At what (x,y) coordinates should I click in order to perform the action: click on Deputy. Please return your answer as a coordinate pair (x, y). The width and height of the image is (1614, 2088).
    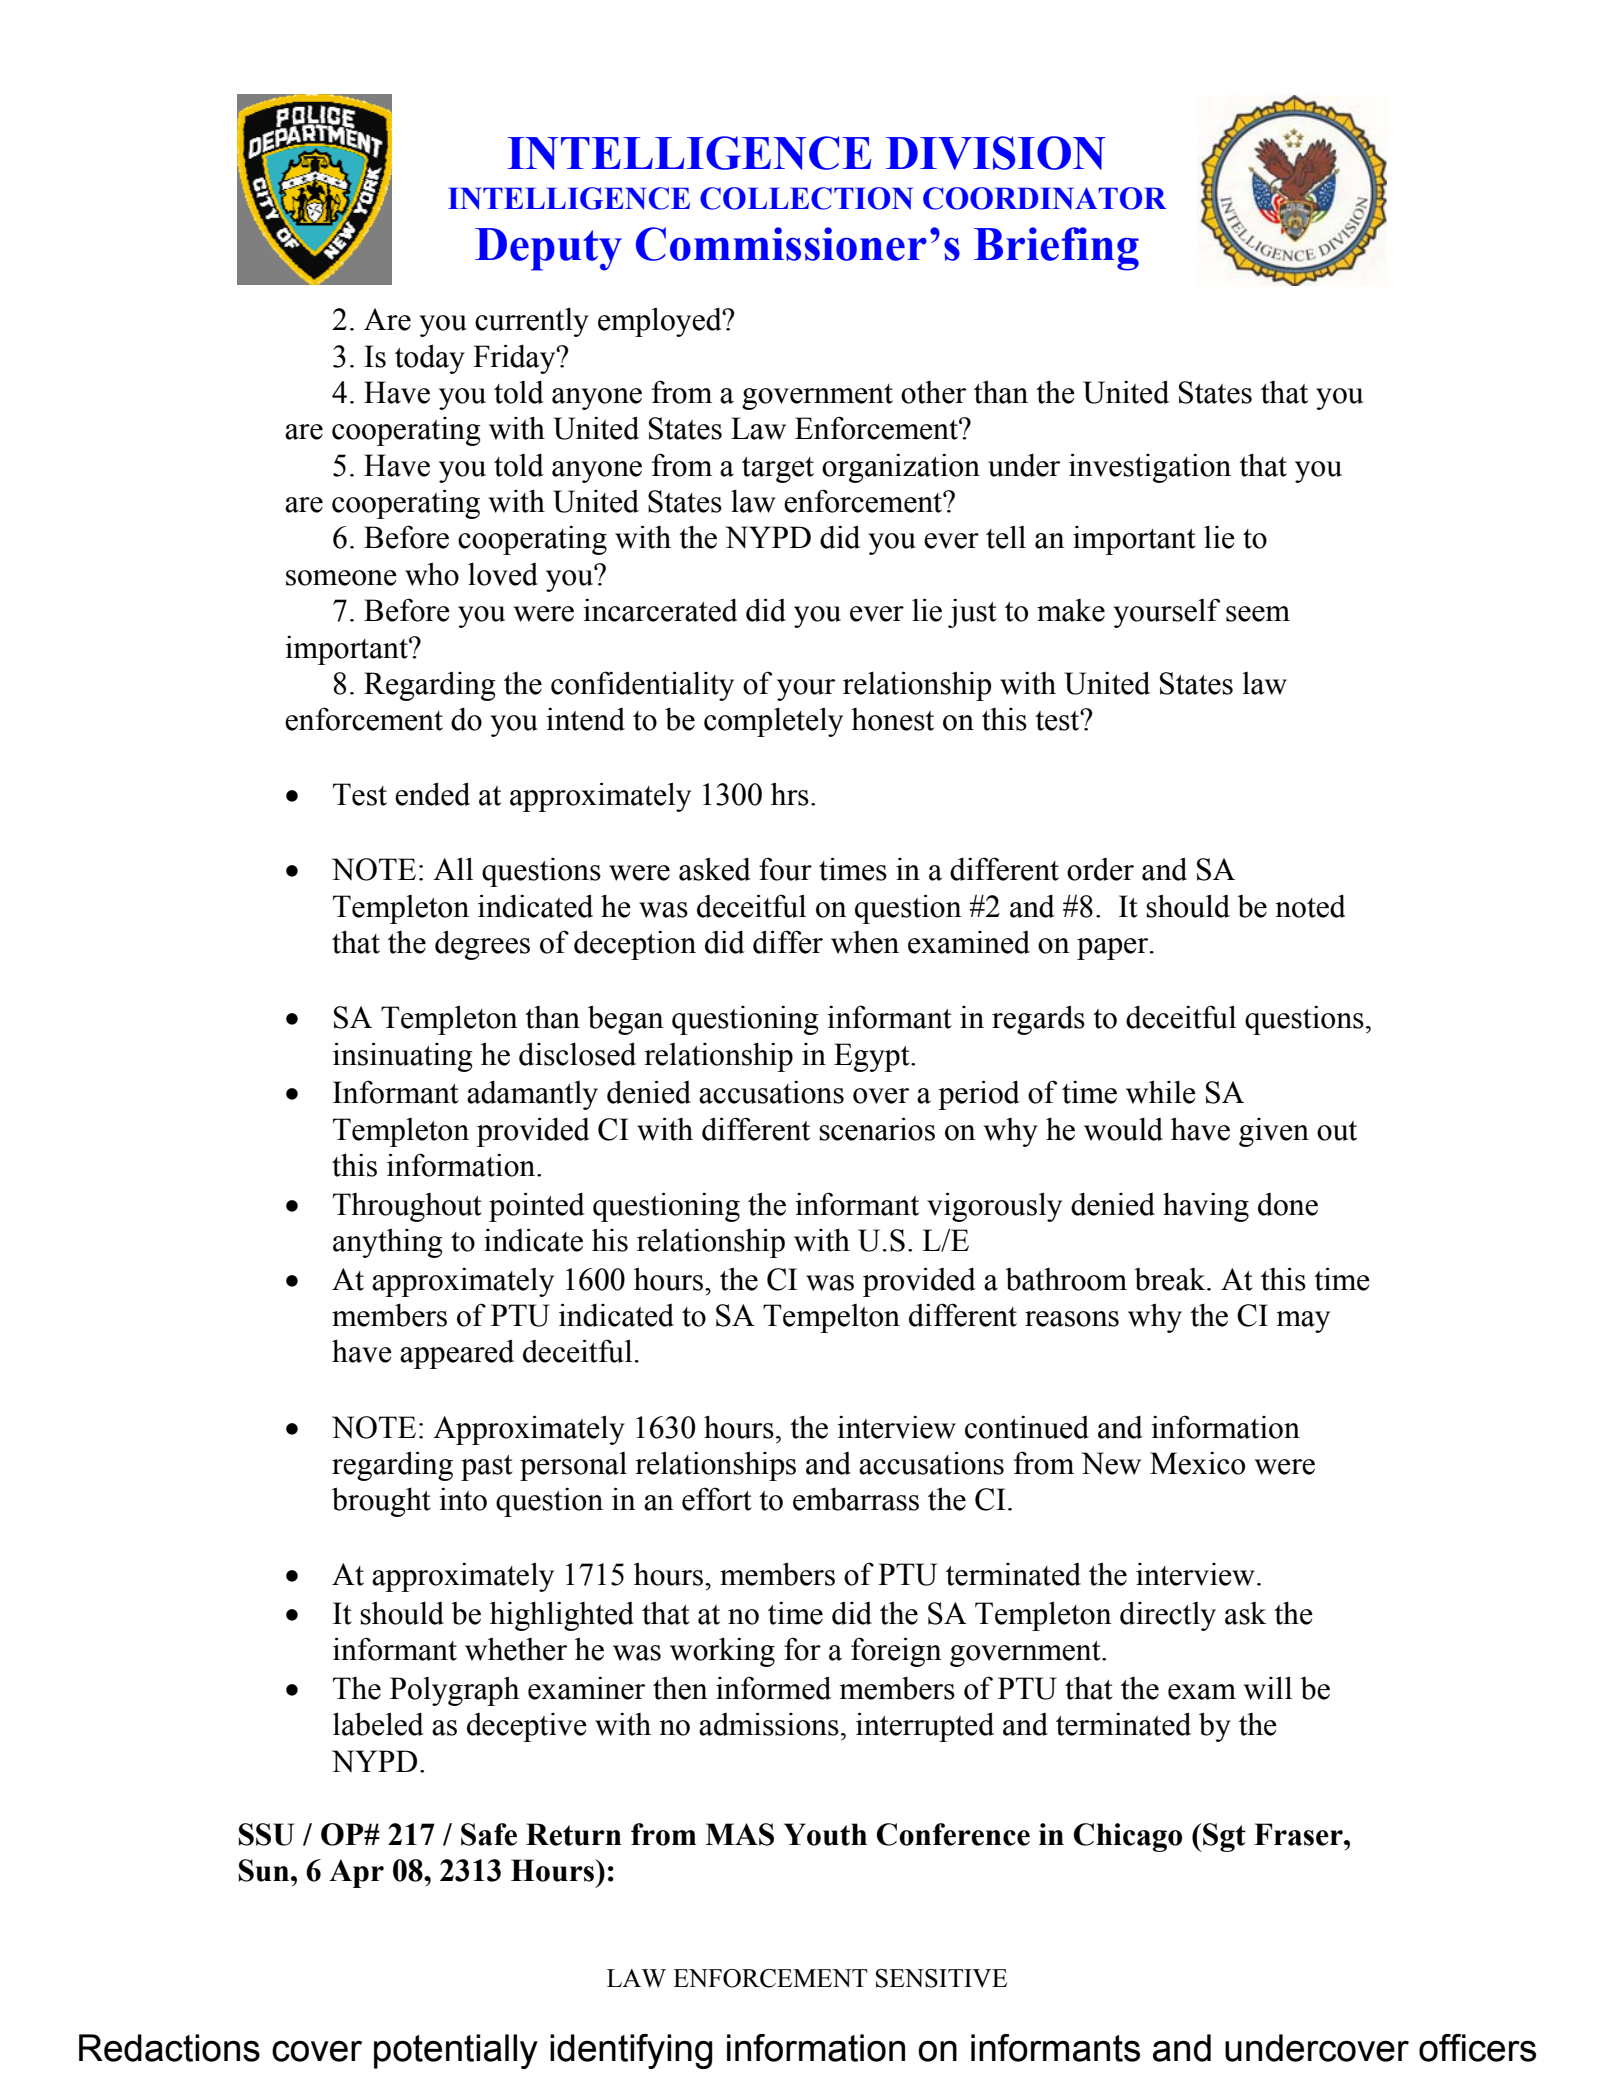
    Looking at the image, I should click on (548, 249).
